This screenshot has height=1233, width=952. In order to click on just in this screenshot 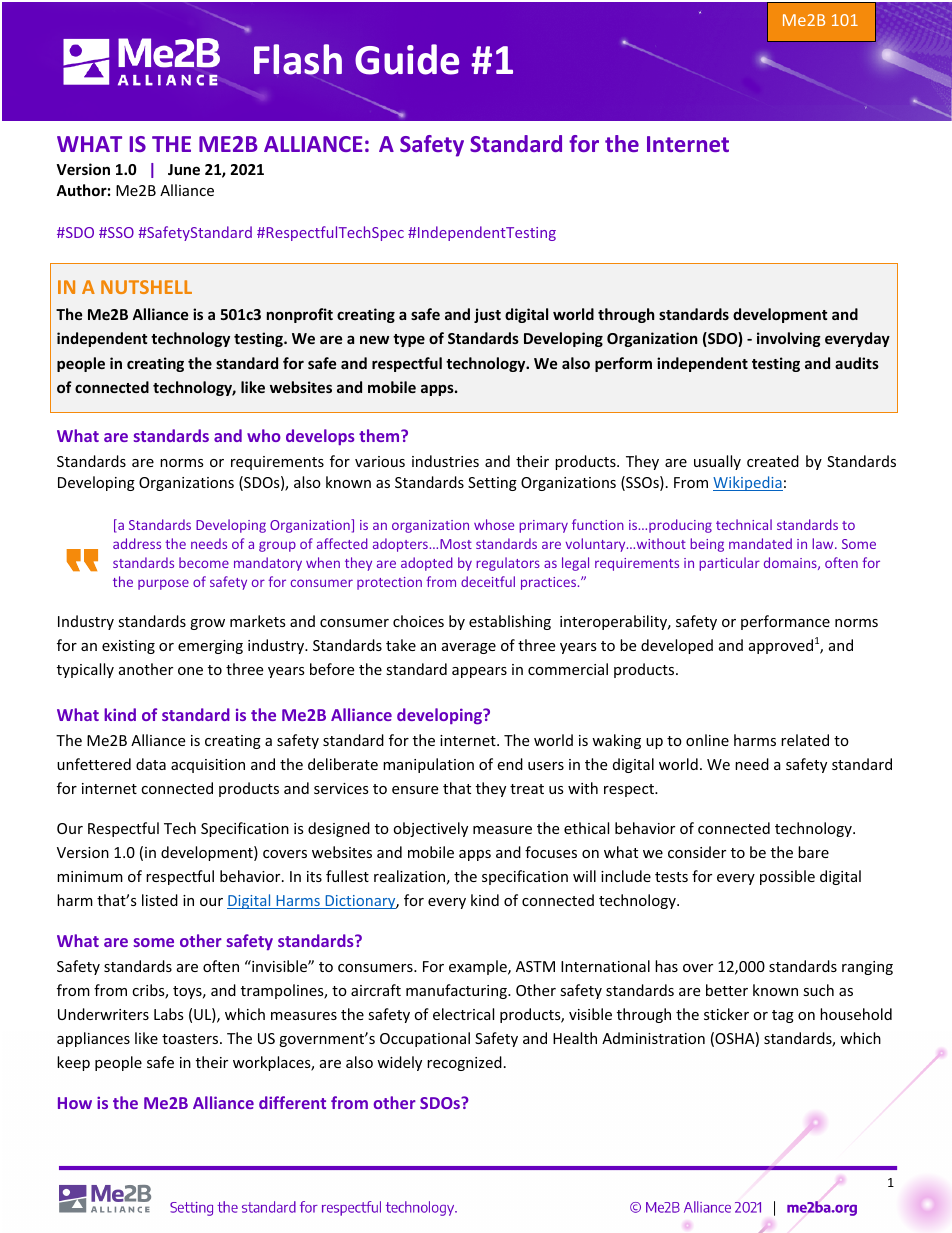, I will do `click(487, 315)`.
